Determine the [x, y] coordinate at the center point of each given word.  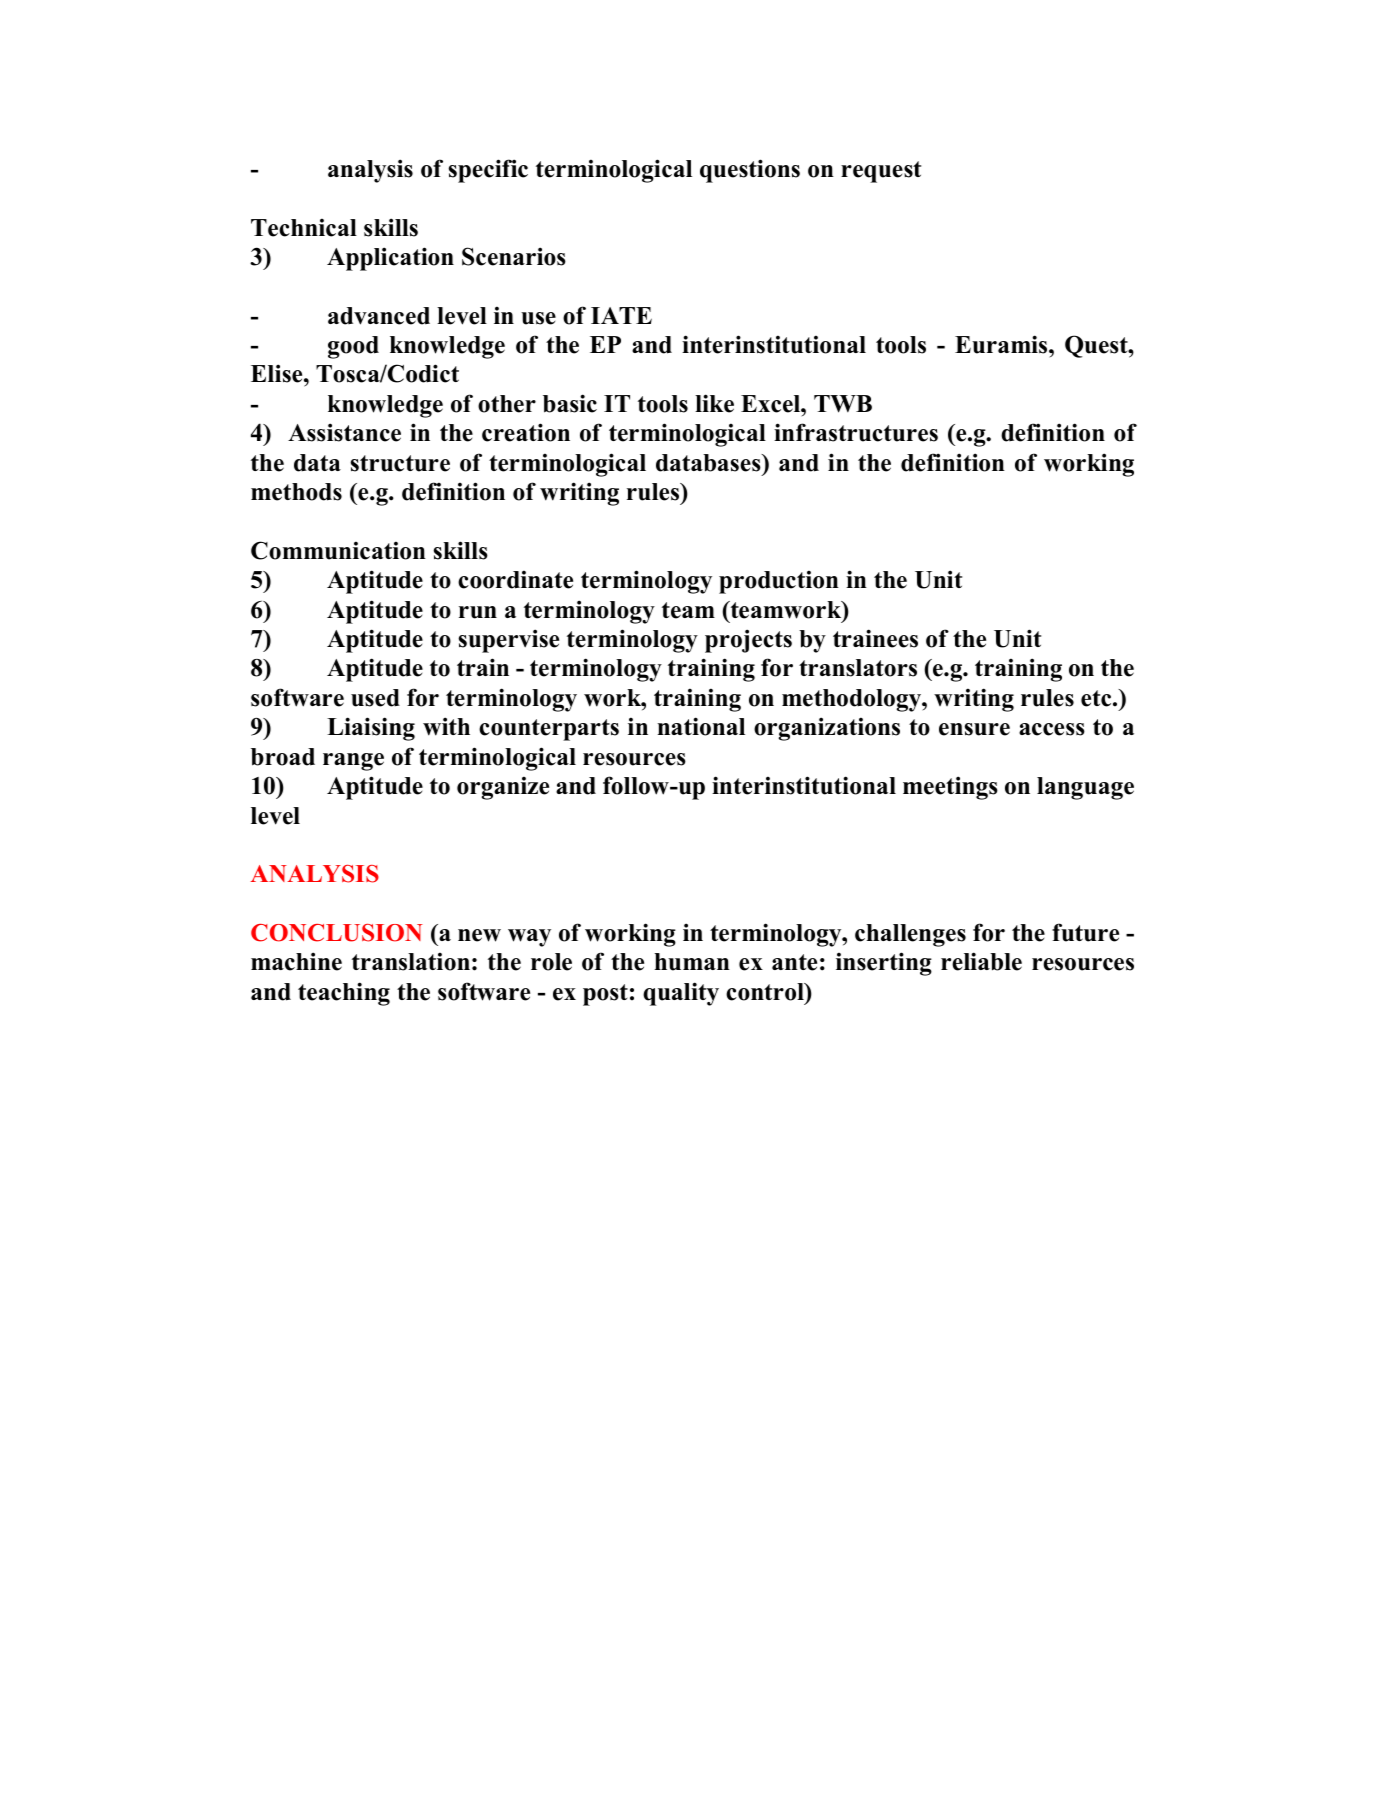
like [714, 403]
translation [411, 961]
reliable [981, 961]
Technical [304, 227]
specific [488, 171]
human [692, 962]
